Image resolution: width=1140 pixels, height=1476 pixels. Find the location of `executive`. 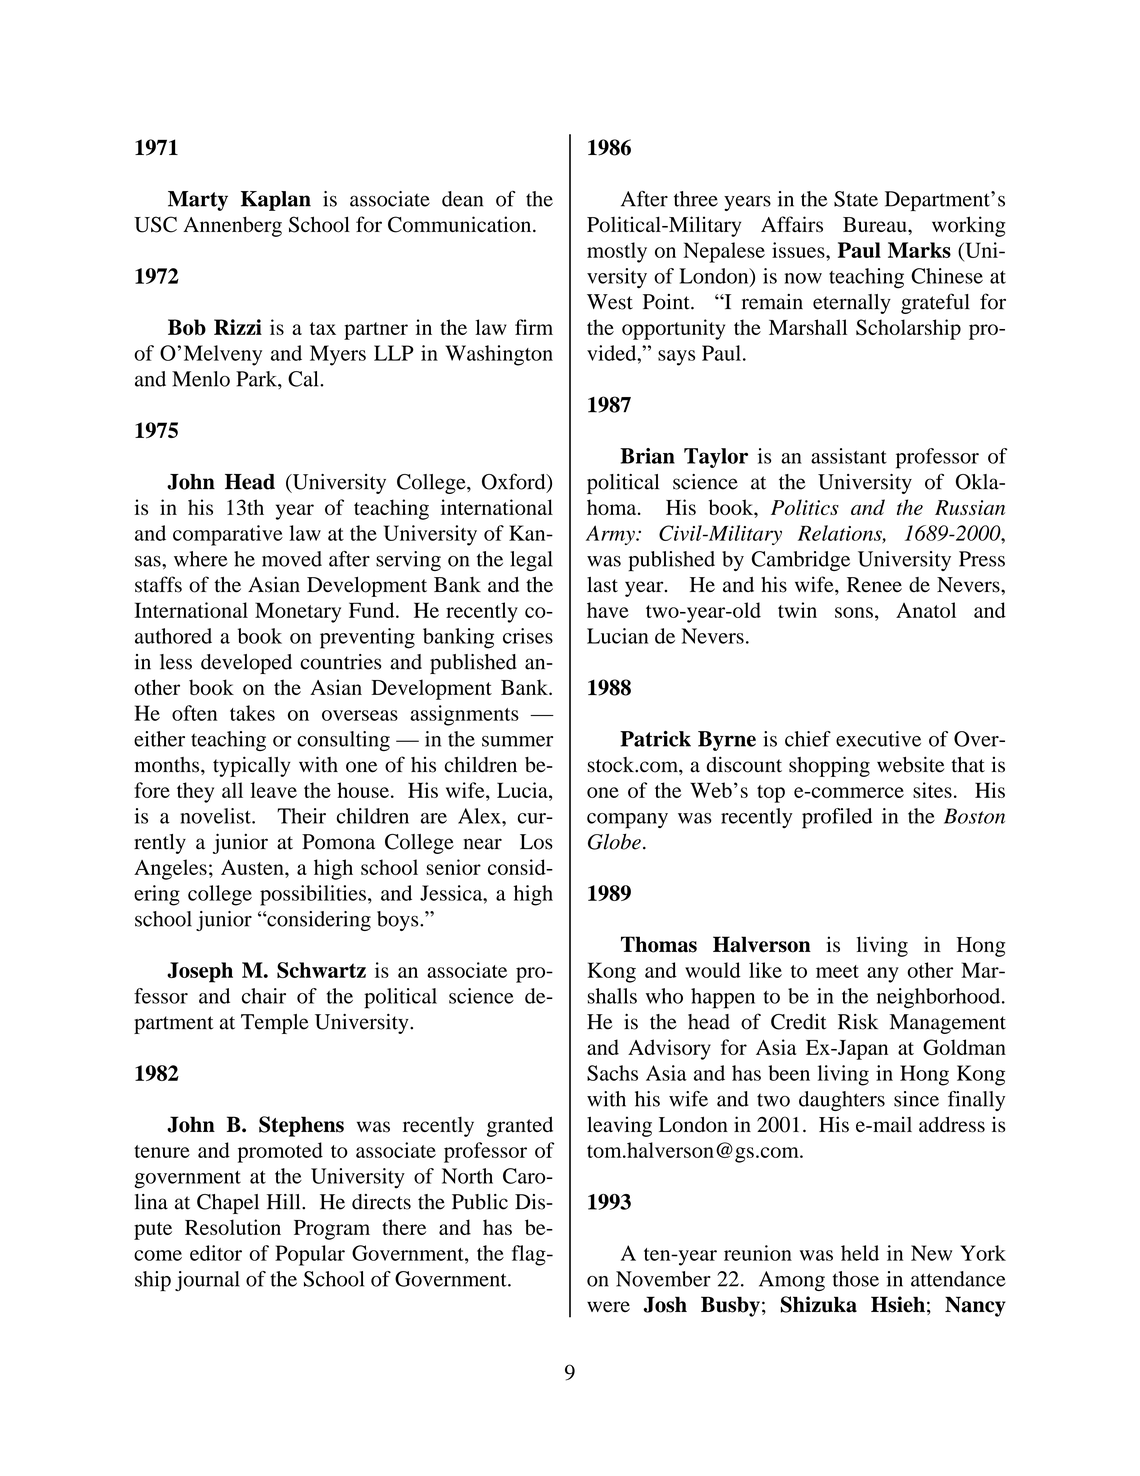

executive is located at coordinates (878, 739).
